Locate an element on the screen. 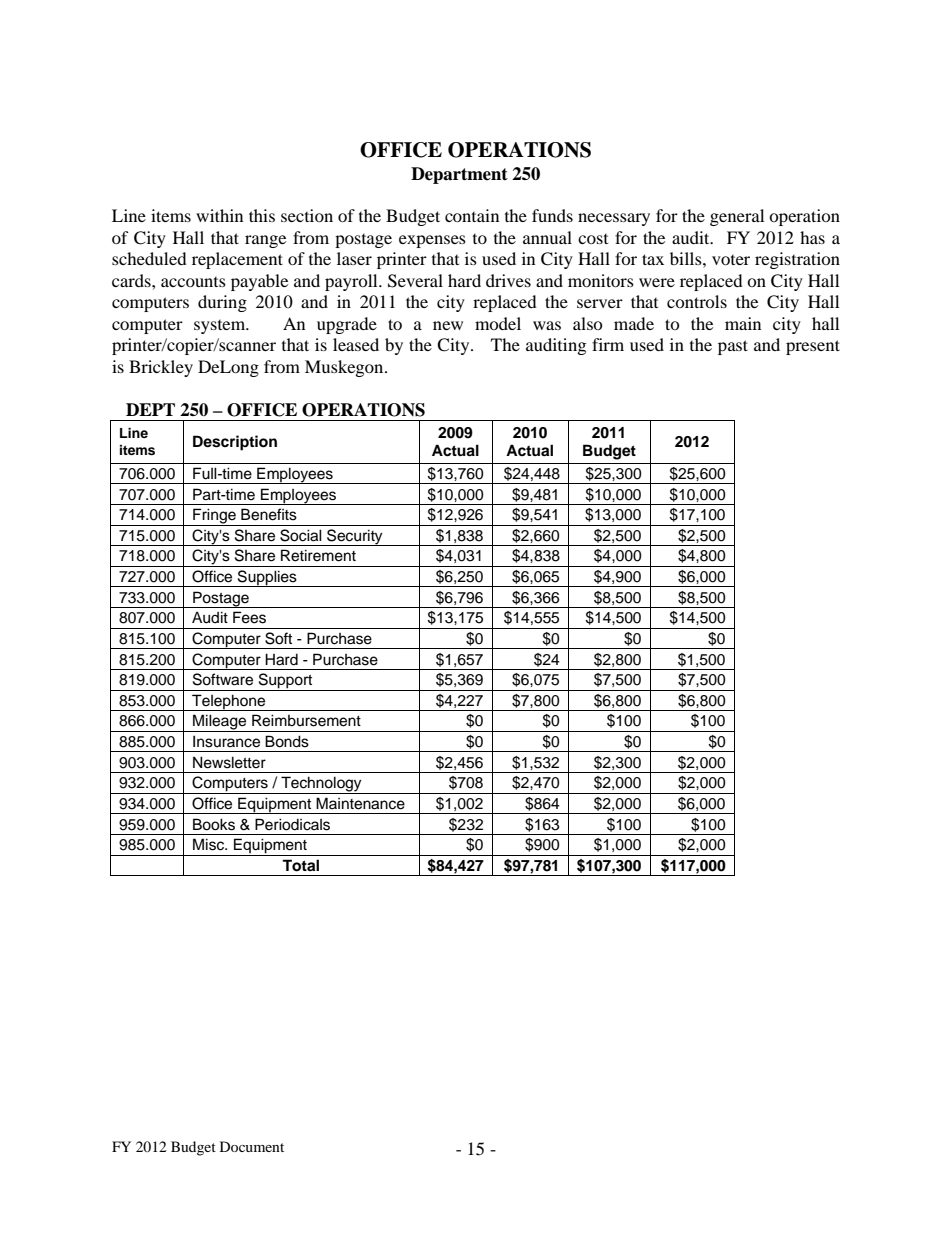  voter is located at coordinates (731, 260).
